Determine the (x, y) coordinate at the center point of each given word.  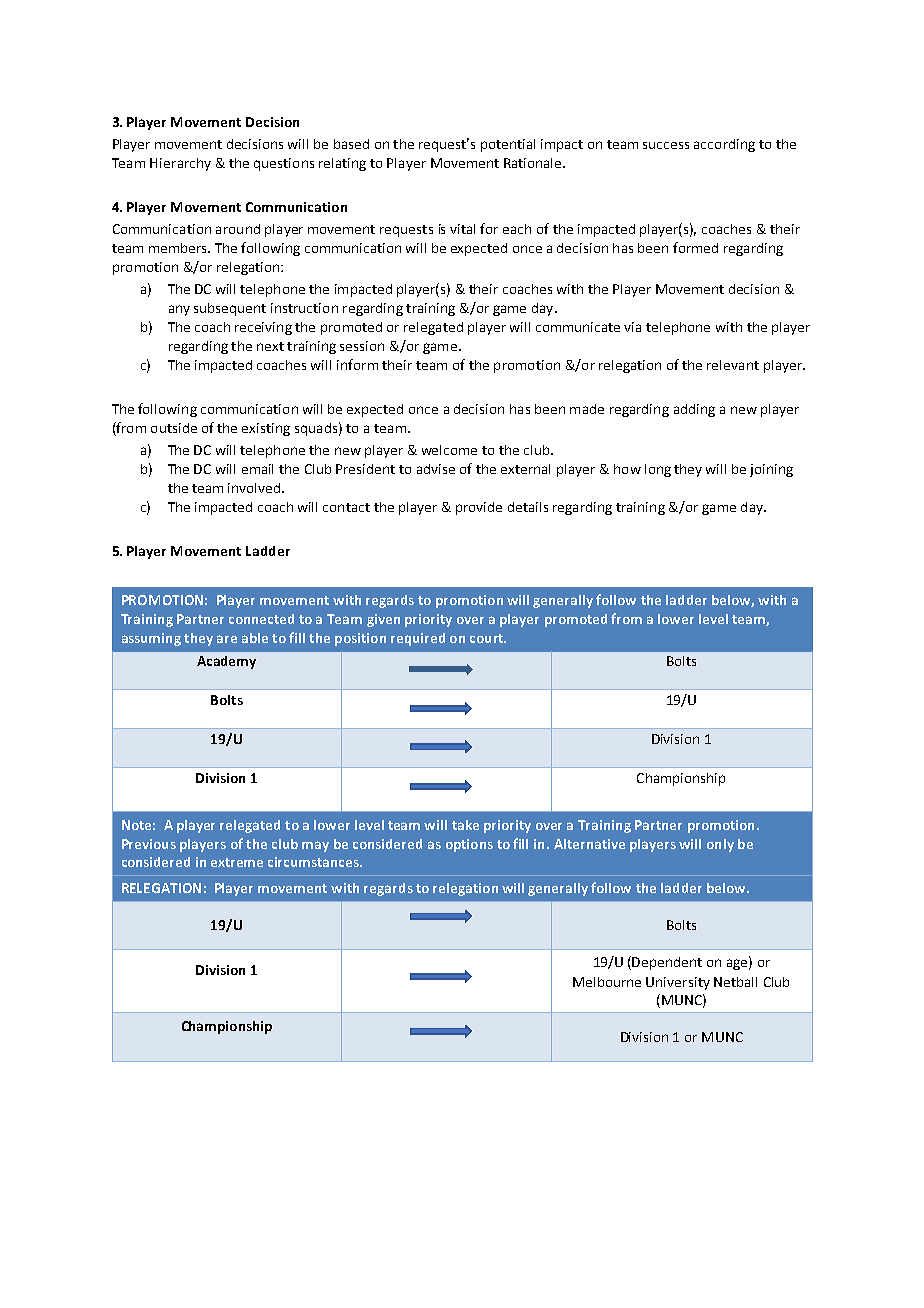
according (724, 145)
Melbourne (607, 982)
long (658, 470)
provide (479, 508)
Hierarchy (180, 164)
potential (508, 145)
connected (261, 619)
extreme (237, 862)
